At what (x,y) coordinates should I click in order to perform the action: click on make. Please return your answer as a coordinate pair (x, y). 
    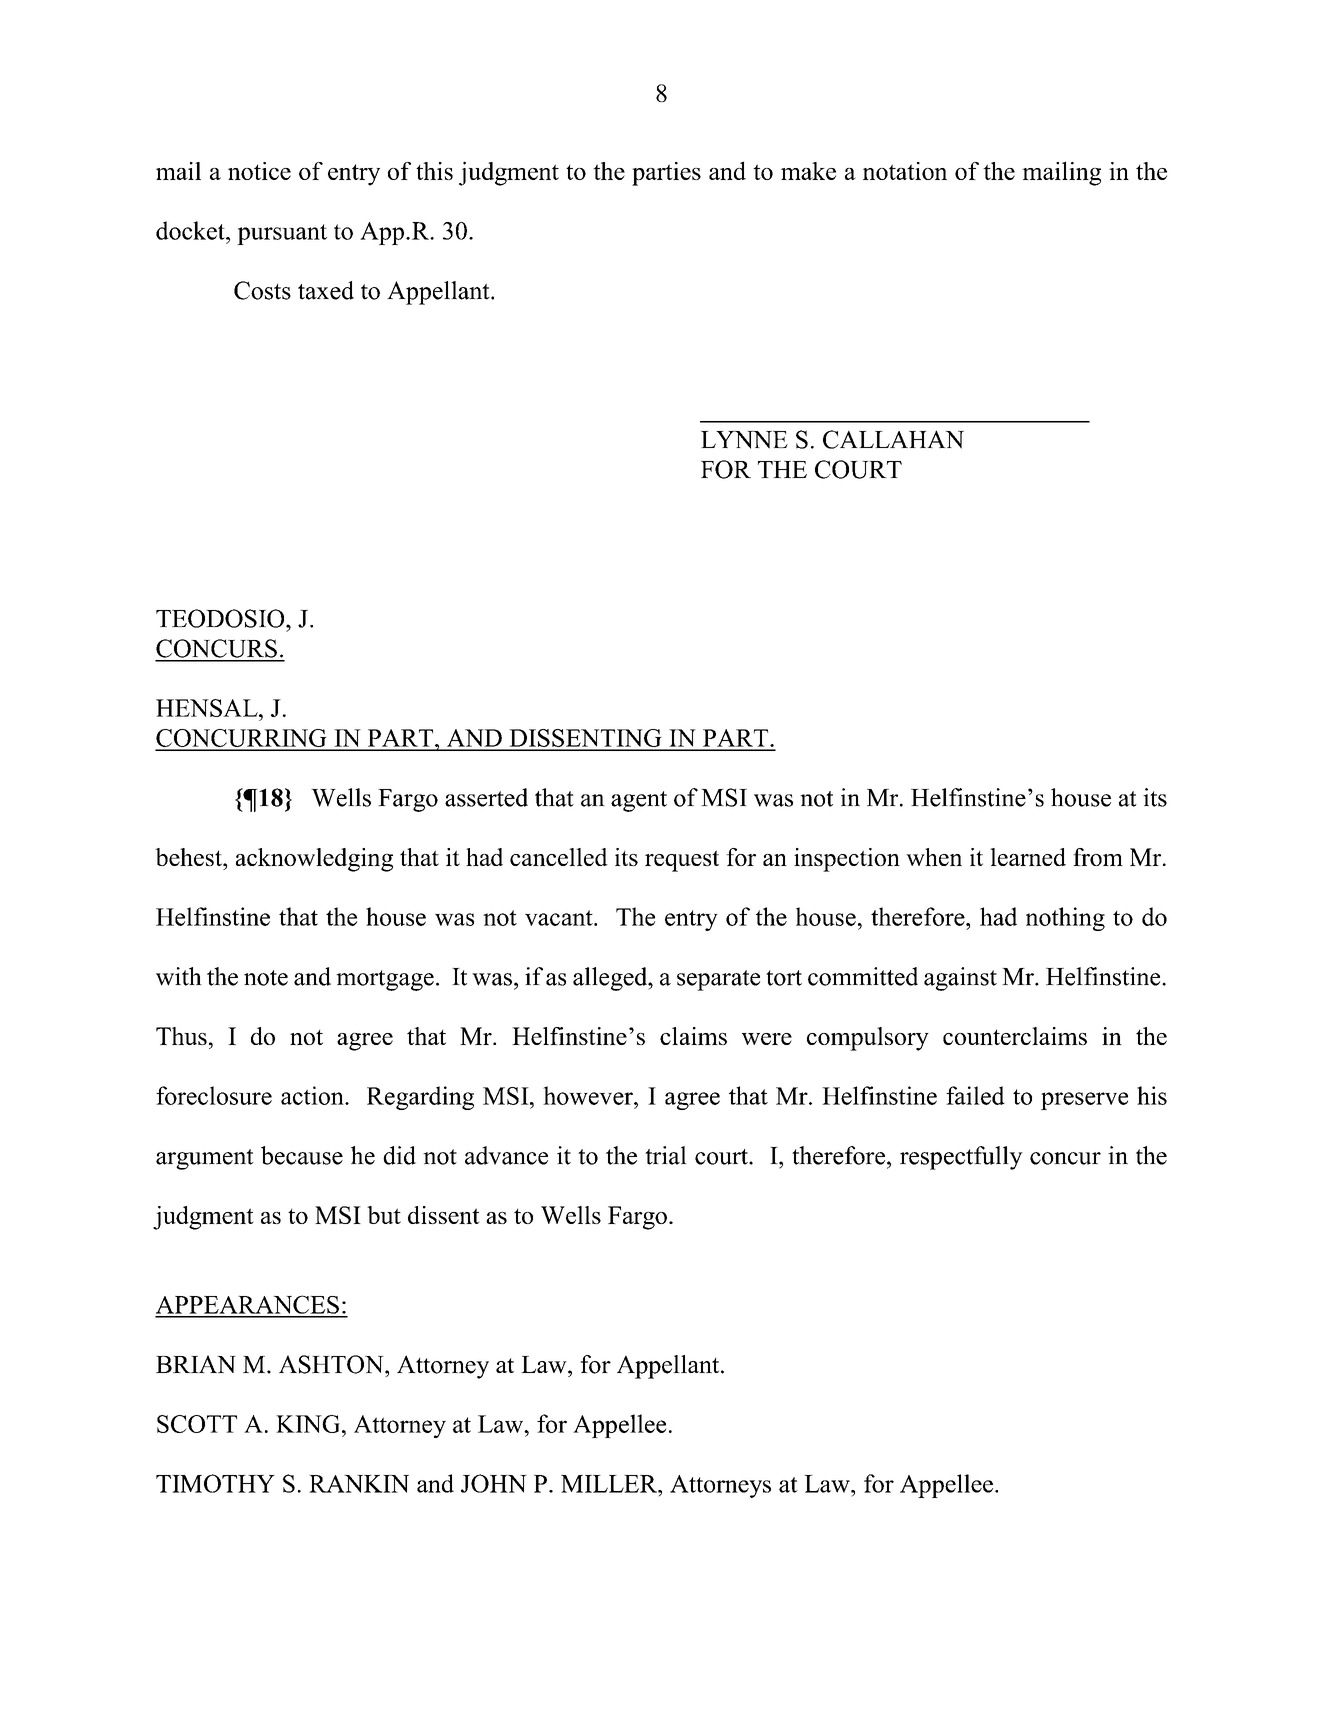
    Looking at the image, I should click on (808, 171).
